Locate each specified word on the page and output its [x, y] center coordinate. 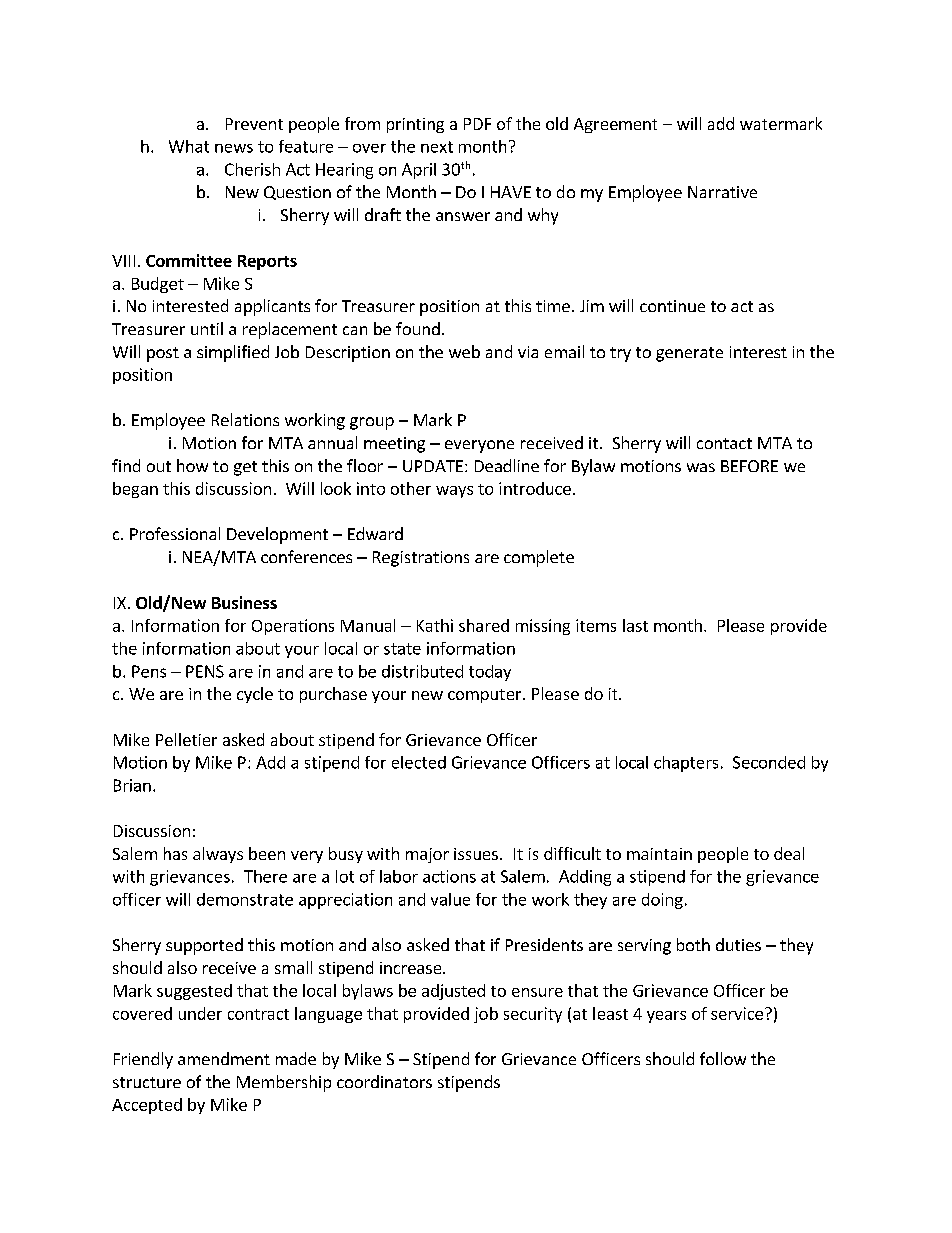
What [189, 146]
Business [244, 602]
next [437, 147]
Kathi [435, 625]
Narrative [722, 192]
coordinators [384, 1081]
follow [723, 1058]
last [635, 625]
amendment [224, 1058]
